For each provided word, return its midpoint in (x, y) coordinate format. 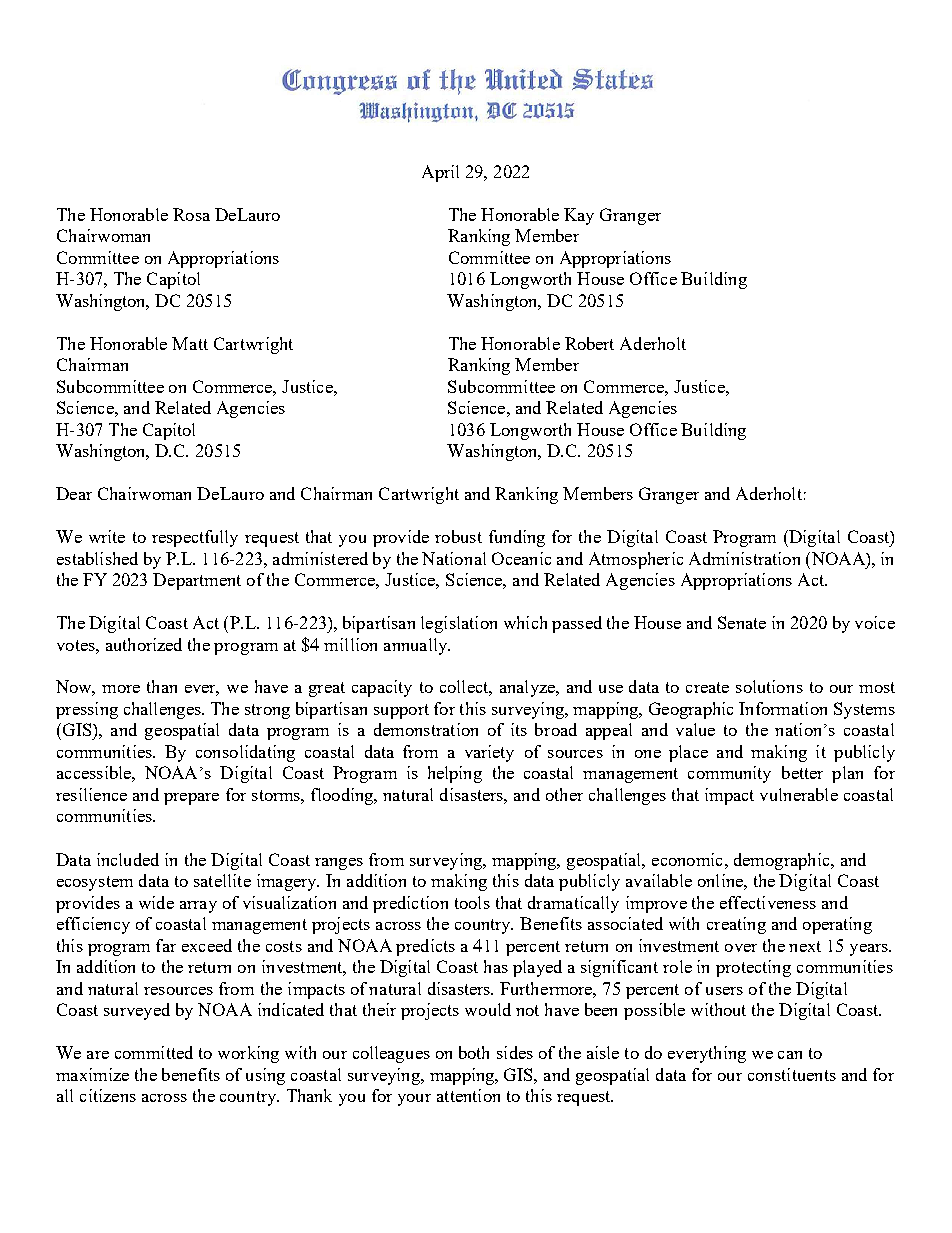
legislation (459, 624)
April (440, 173)
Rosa (191, 214)
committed (154, 1052)
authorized (144, 644)
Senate (742, 622)
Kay (579, 216)
